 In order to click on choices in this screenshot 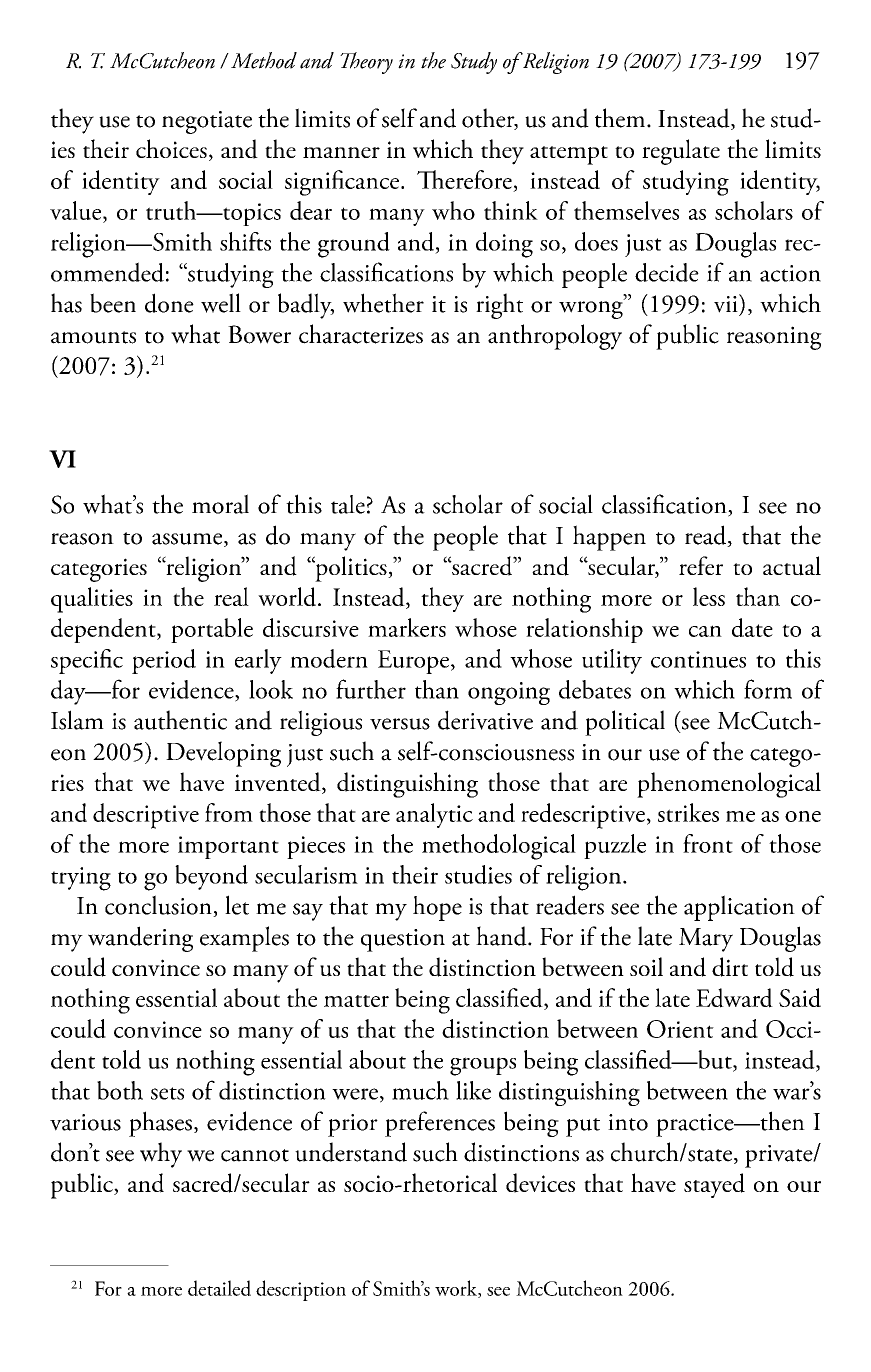, I will do `click(171, 148)`.
